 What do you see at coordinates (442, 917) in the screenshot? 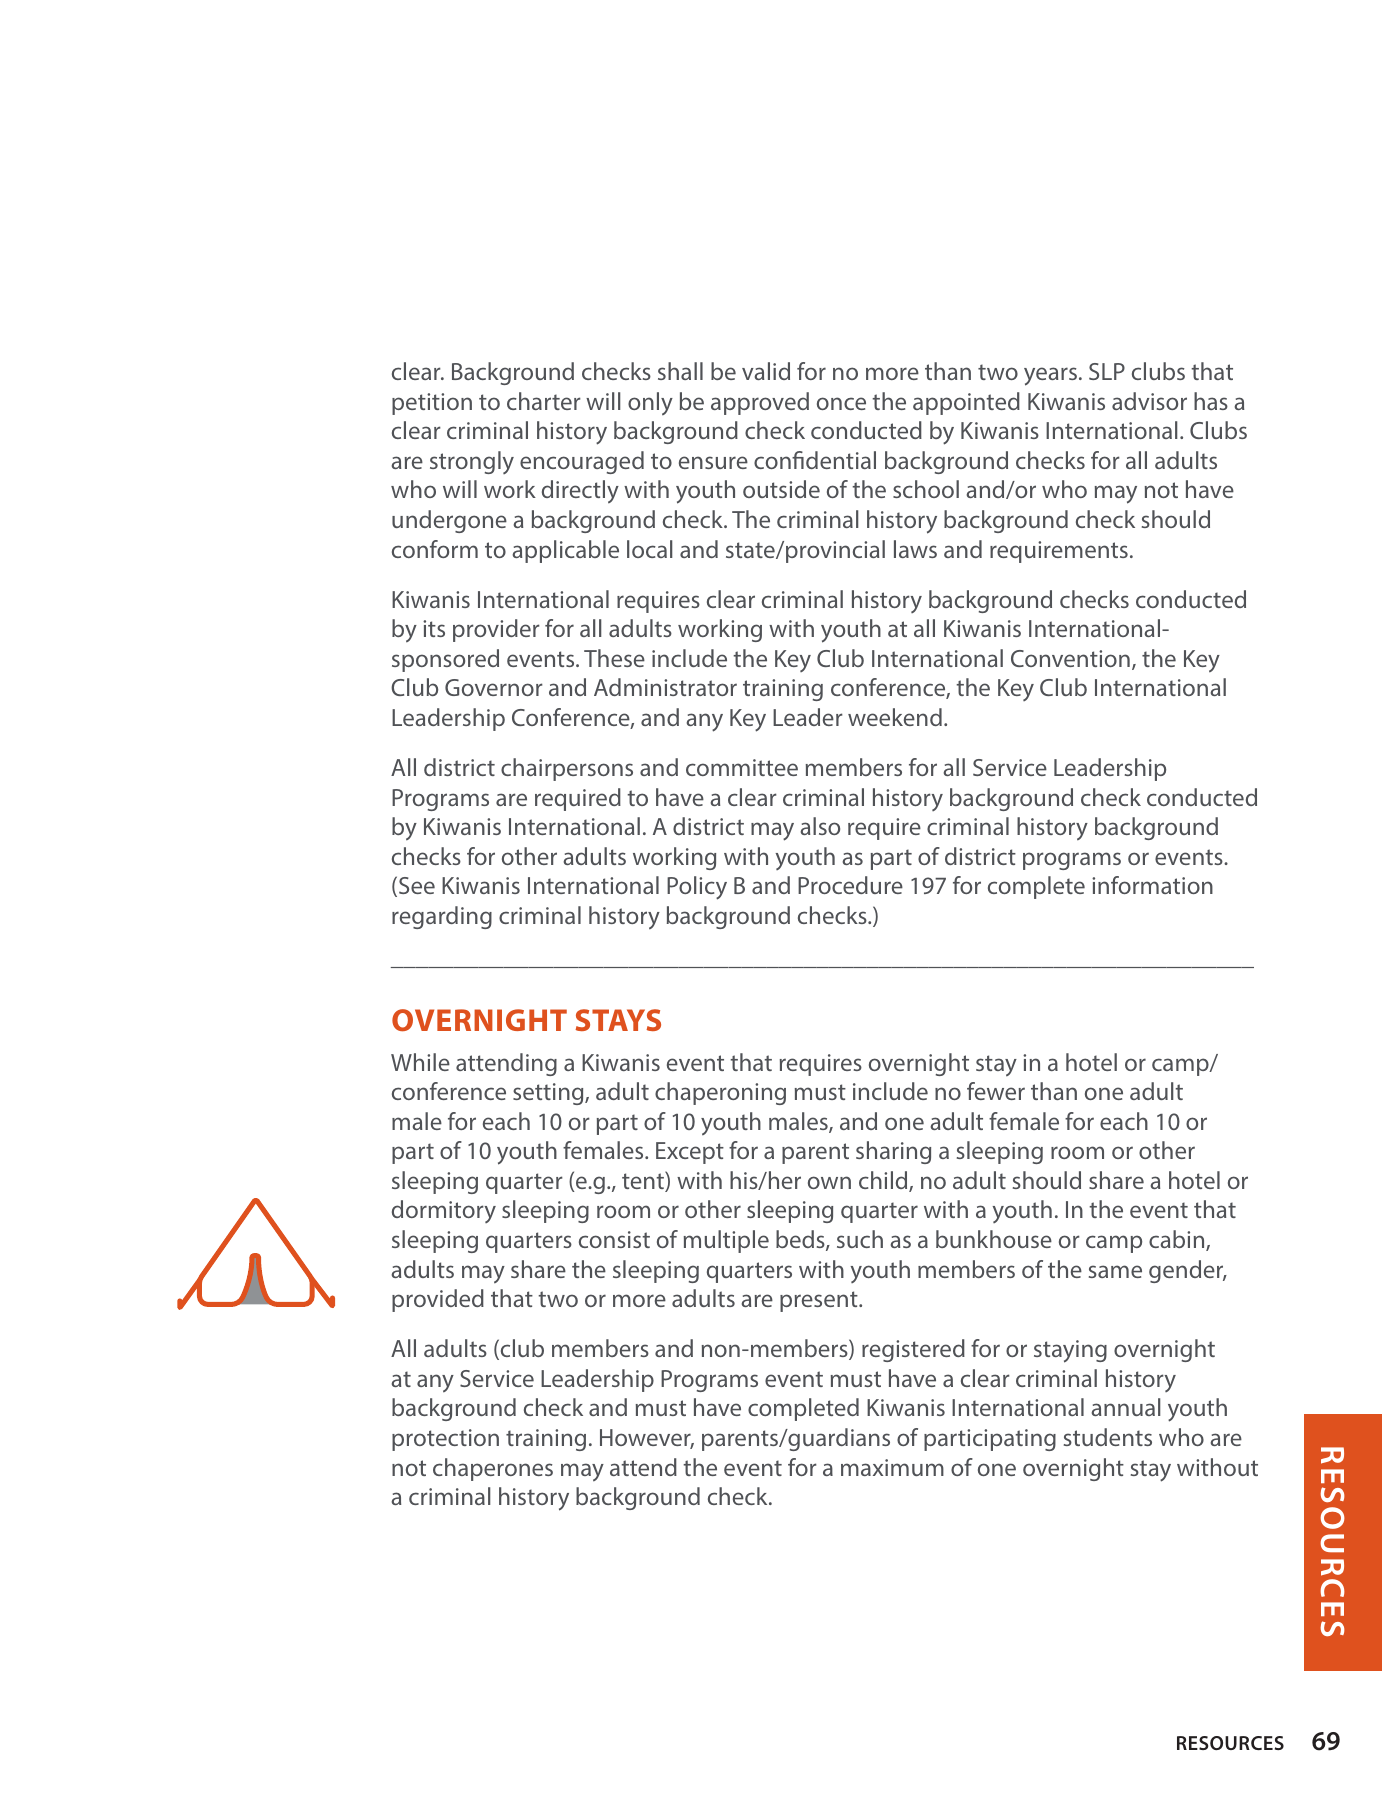
I see `regarding` at bounding box center [442, 917].
